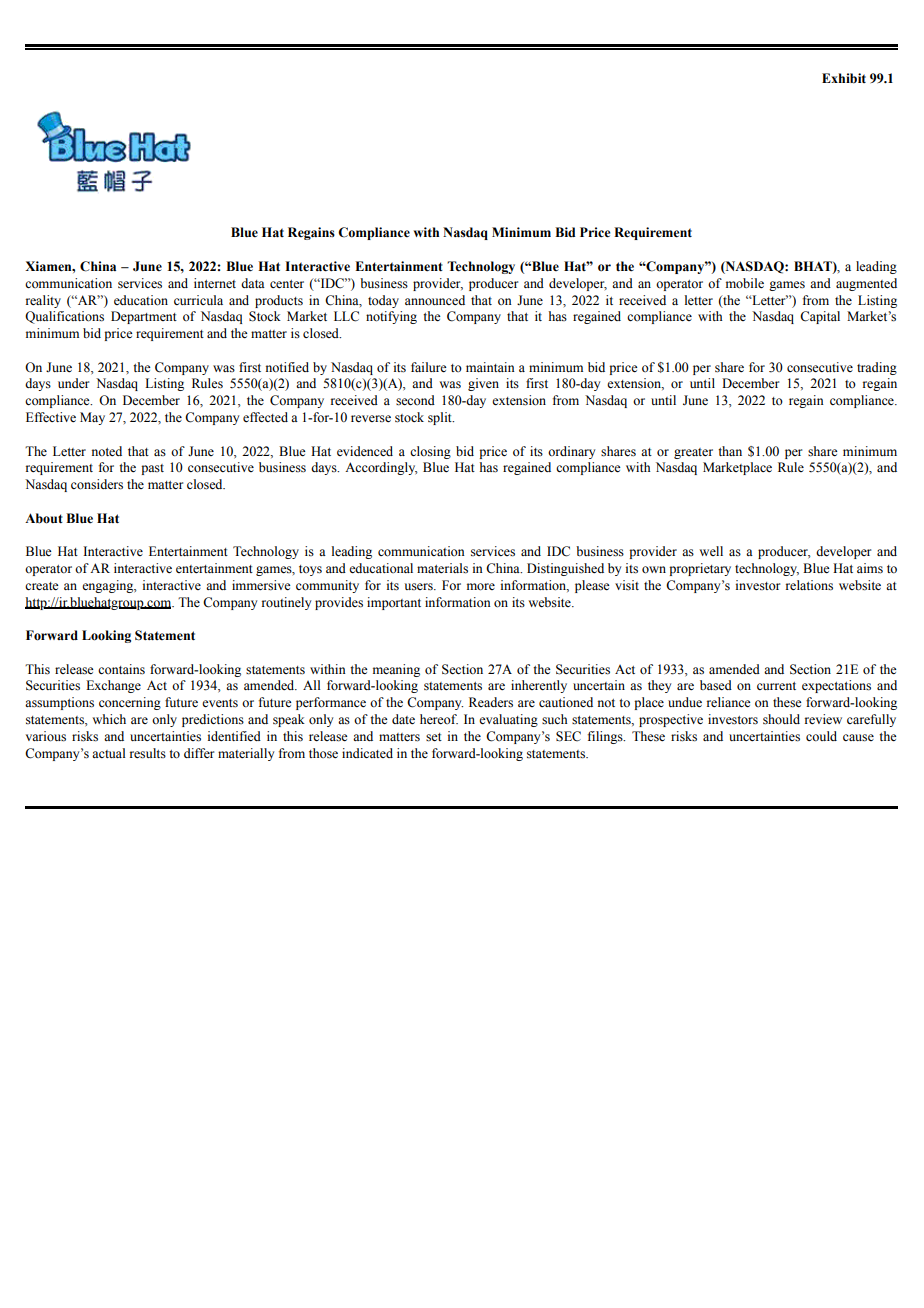  Describe the element at coordinates (820, 317) in the screenshot. I see `Capital` at that location.
